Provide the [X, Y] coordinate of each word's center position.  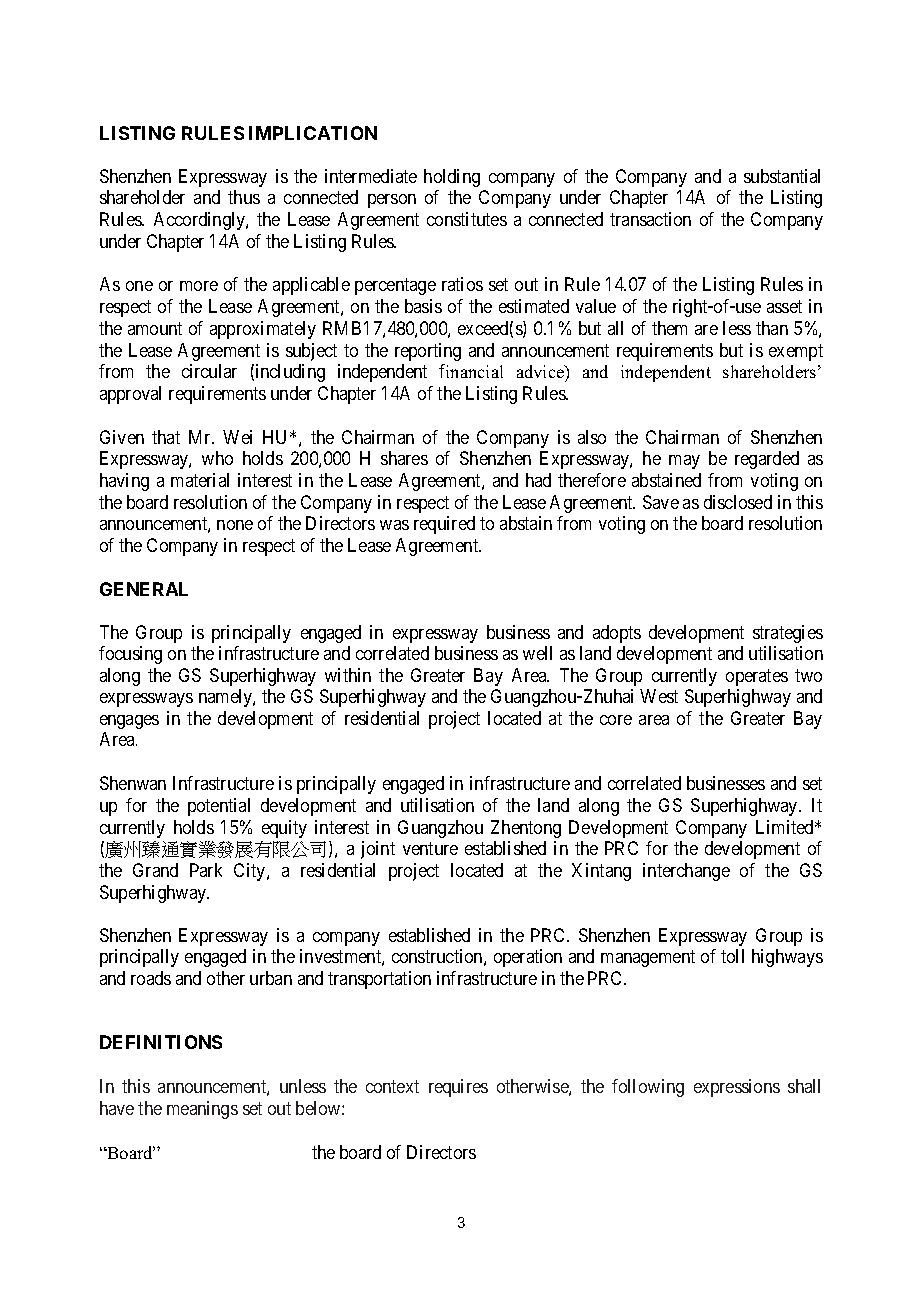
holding [452, 178]
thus [244, 197]
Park [206, 870]
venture [430, 848]
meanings [202, 1110]
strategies [788, 634]
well [537, 653]
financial [471, 371]
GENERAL [144, 589]
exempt [796, 352]
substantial [782, 176]
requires [458, 1088]
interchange [686, 872]
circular [209, 371]
